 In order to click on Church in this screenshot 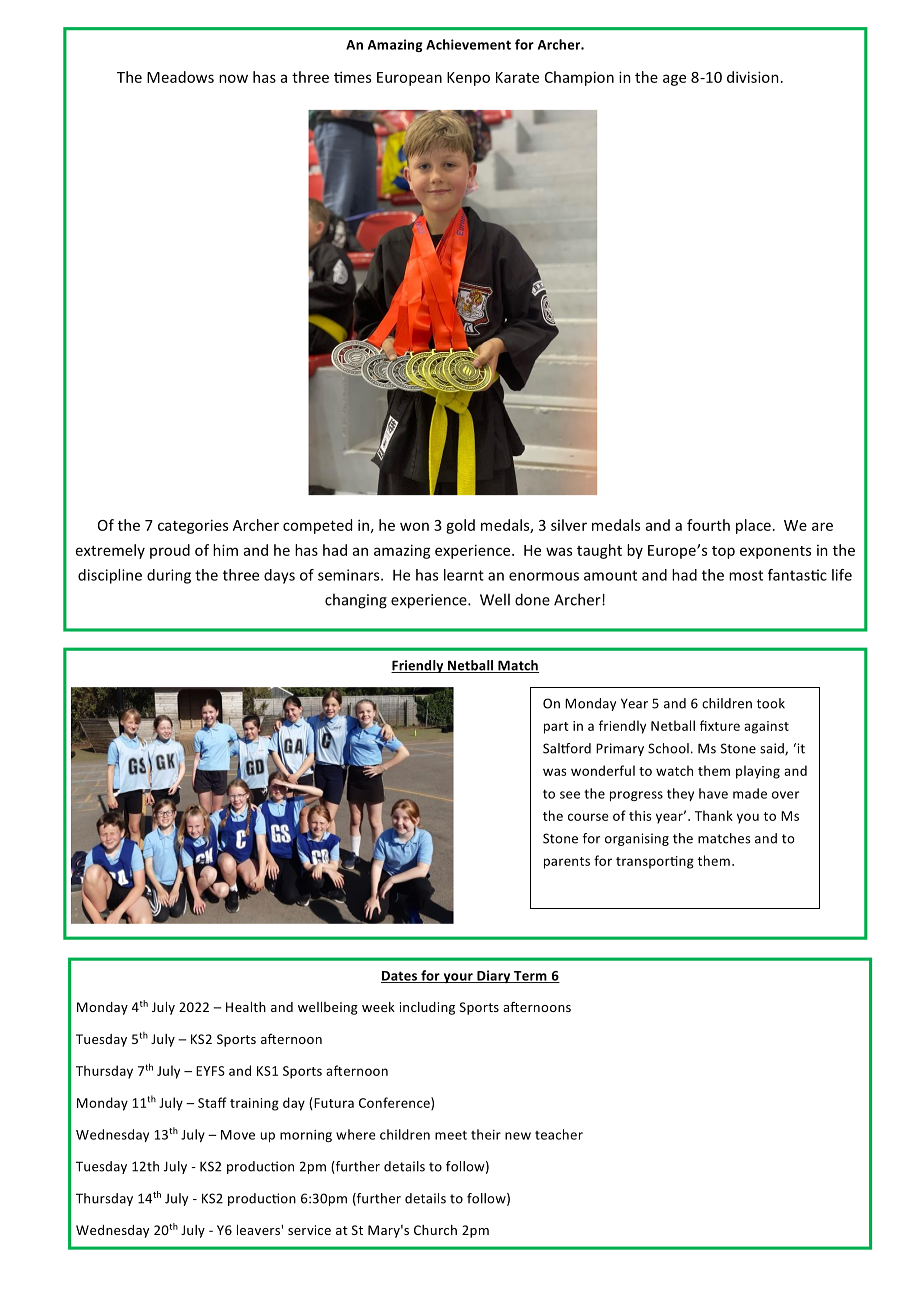, I will do `click(435, 1230)`.
